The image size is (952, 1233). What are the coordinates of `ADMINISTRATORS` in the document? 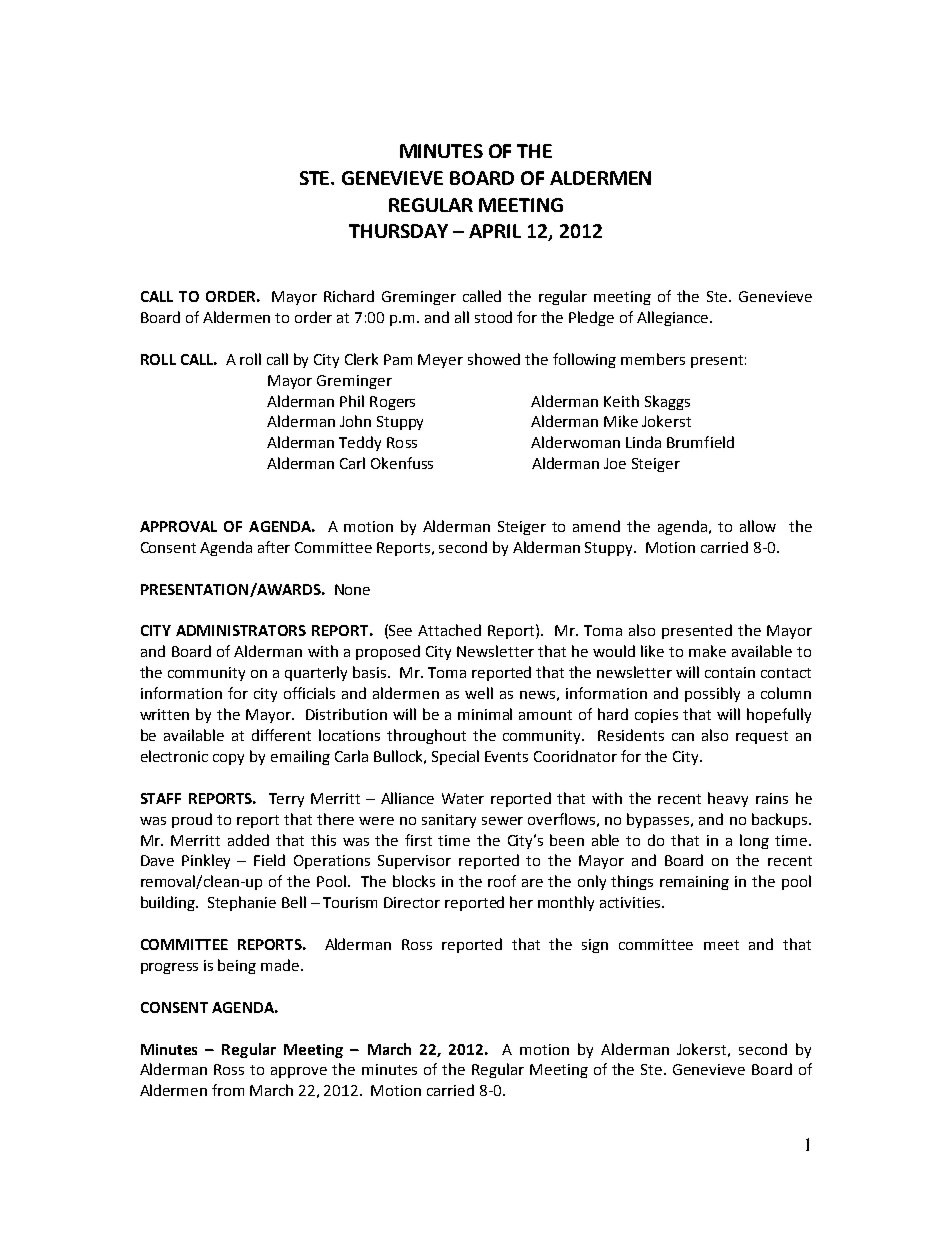 It's located at (241, 630).
